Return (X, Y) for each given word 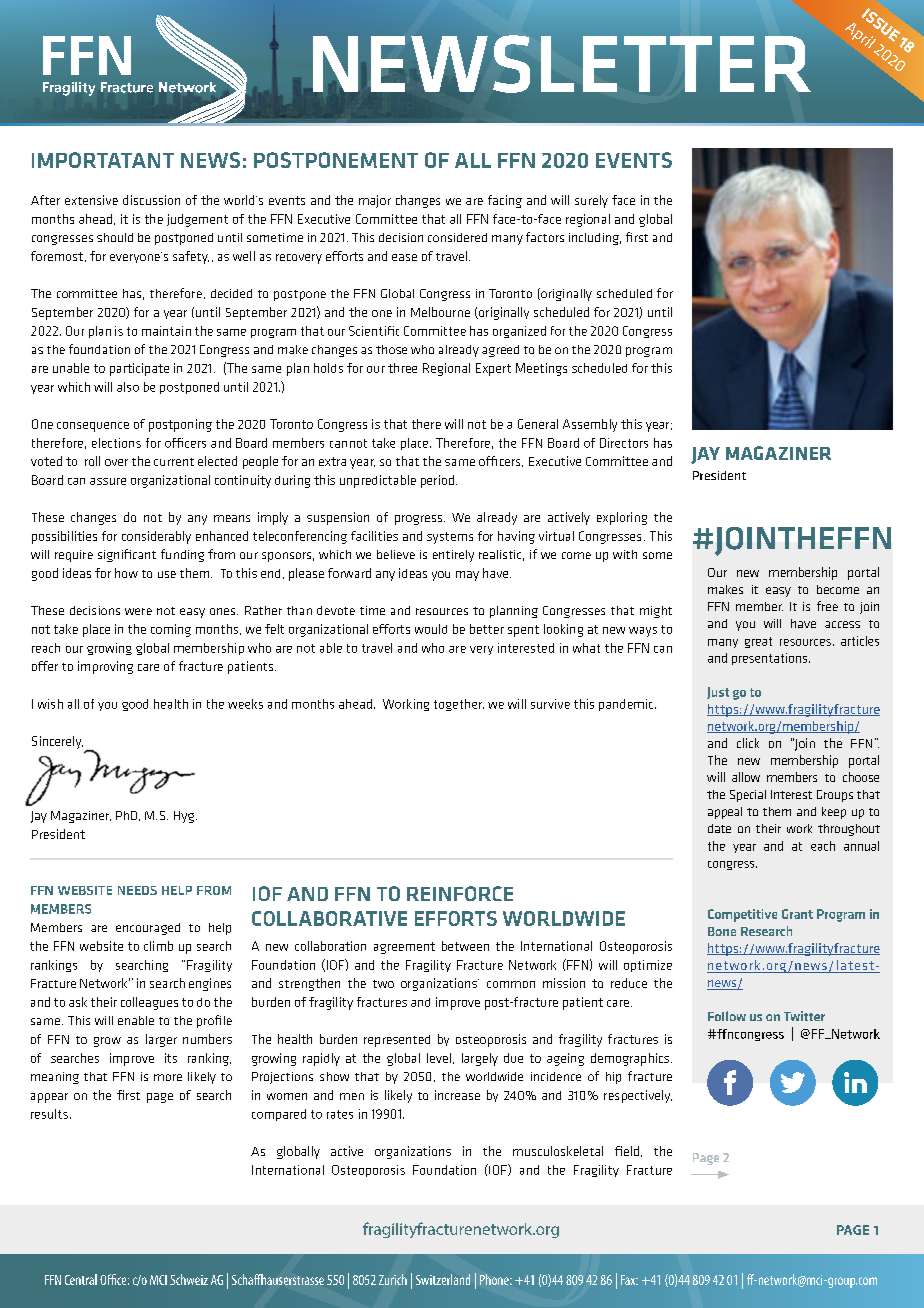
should (115, 237)
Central (81, 1279)
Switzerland (443, 1279)
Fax (629, 1280)
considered (457, 237)
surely (591, 201)
